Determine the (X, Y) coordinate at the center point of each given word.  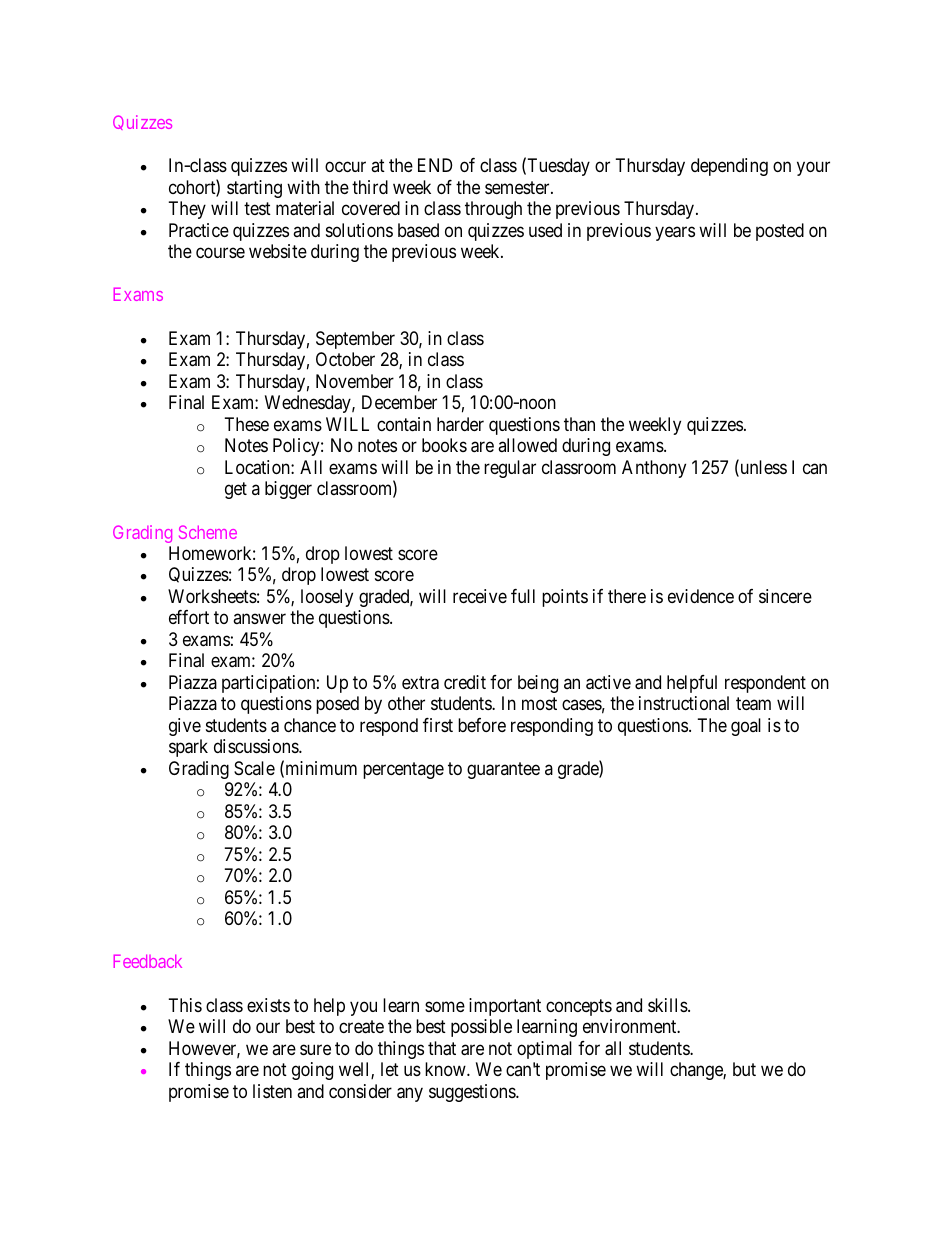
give (185, 727)
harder (460, 424)
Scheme (208, 532)
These (247, 424)
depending (729, 167)
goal (746, 727)
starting (254, 189)
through (493, 210)
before (482, 725)
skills (668, 1005)
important (505, 1007)
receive (480, 596)
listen (272, 1091)
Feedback (148, 961)
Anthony (654, 469)
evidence (701, 596)
